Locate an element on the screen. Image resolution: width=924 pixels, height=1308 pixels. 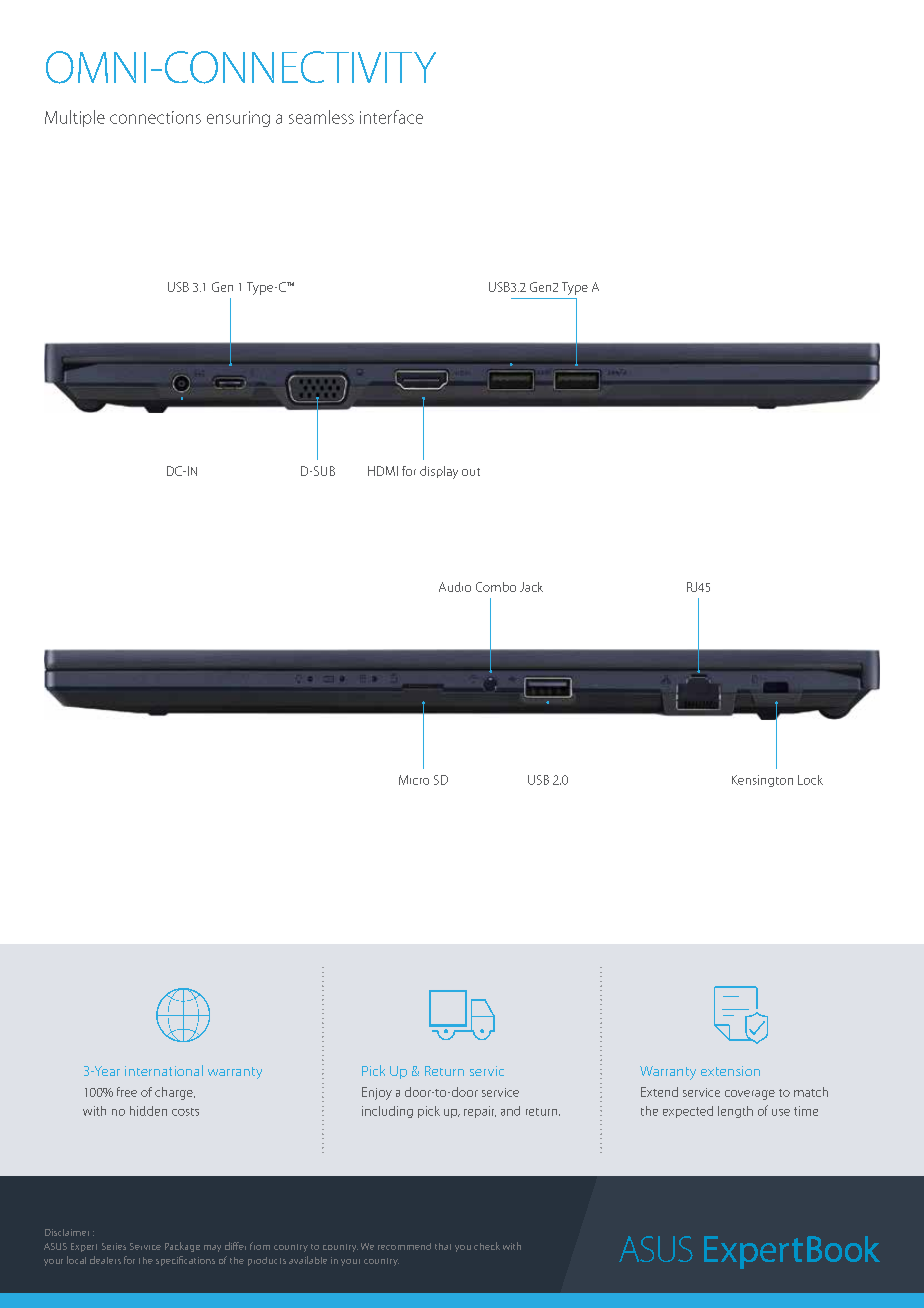
out is located at coordinates (471, 472).
